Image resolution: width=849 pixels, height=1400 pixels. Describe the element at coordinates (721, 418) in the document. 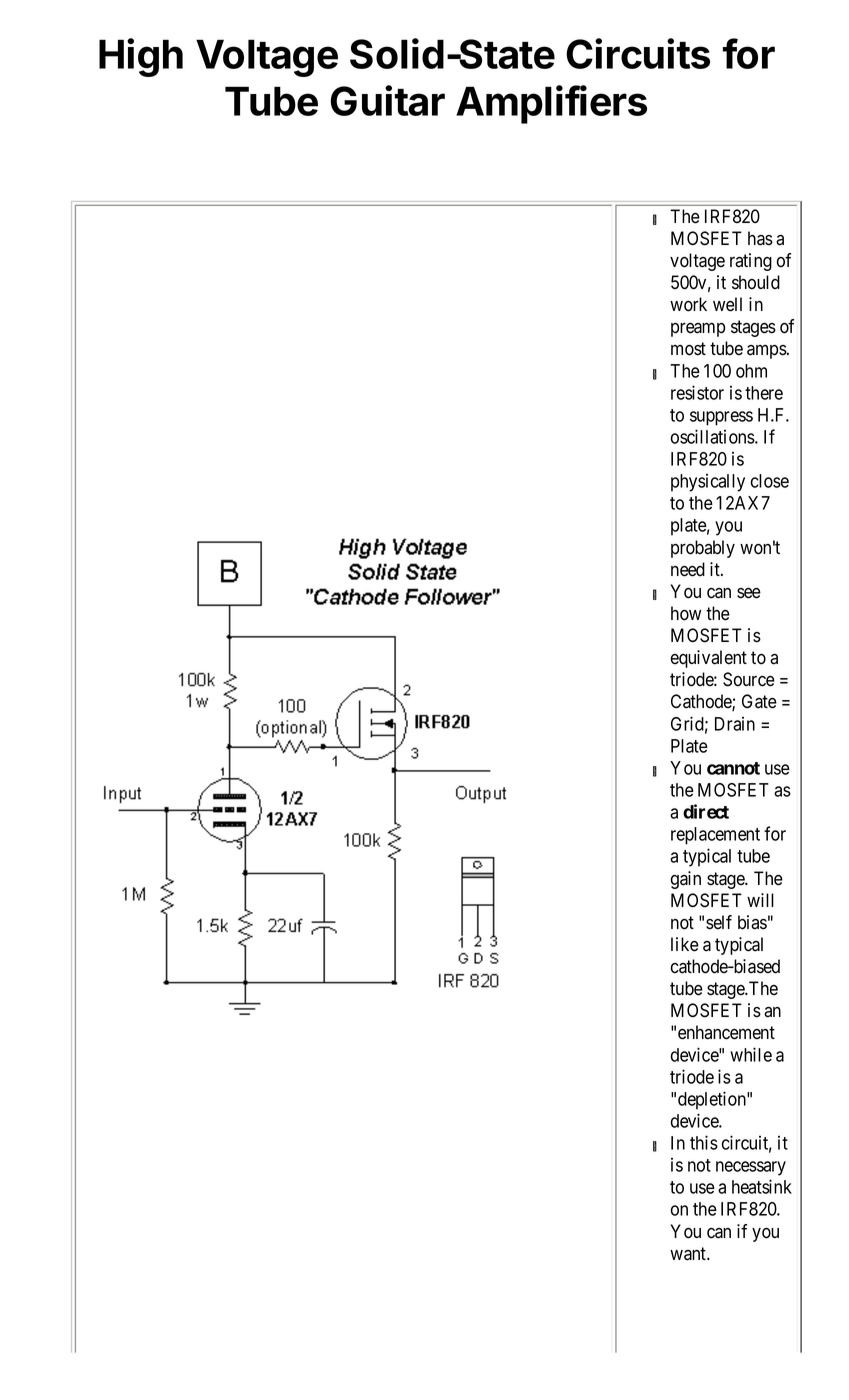

I see `suppress` at that location.
